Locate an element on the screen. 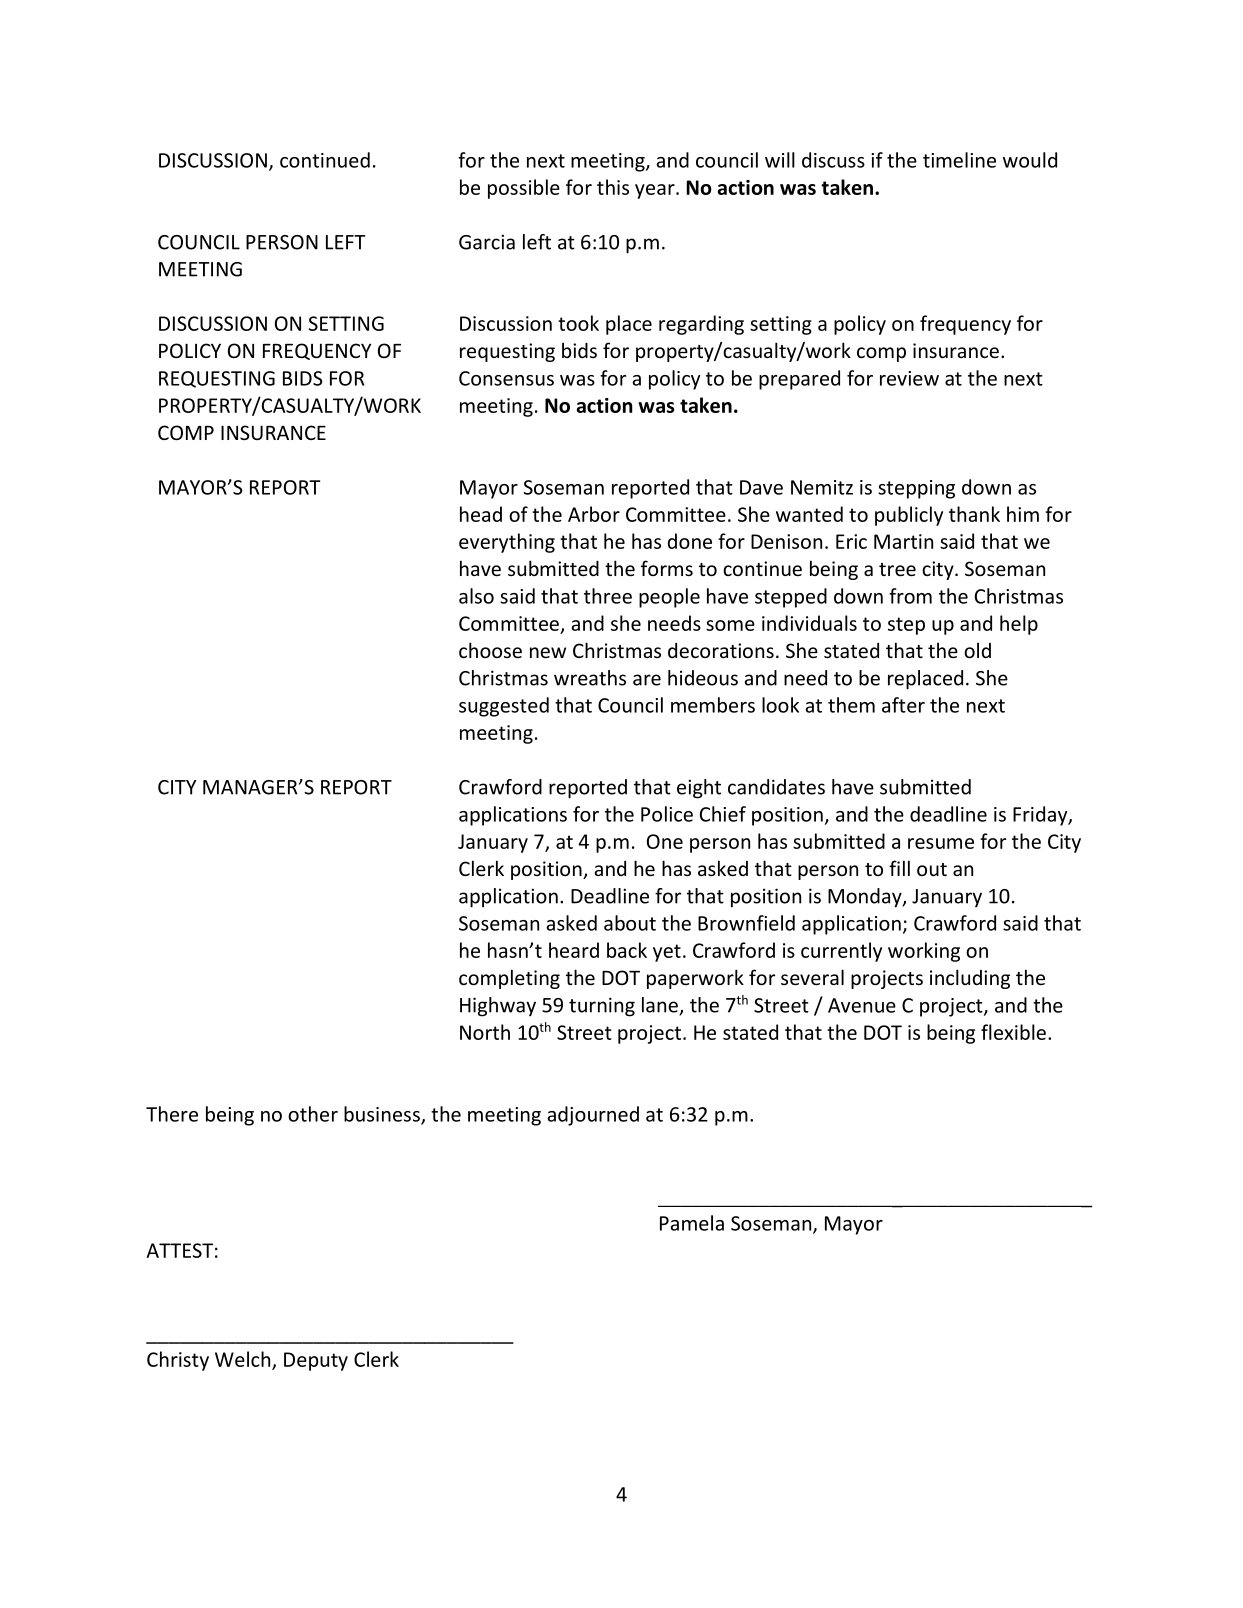  also is located at coordinates (476, 596).
